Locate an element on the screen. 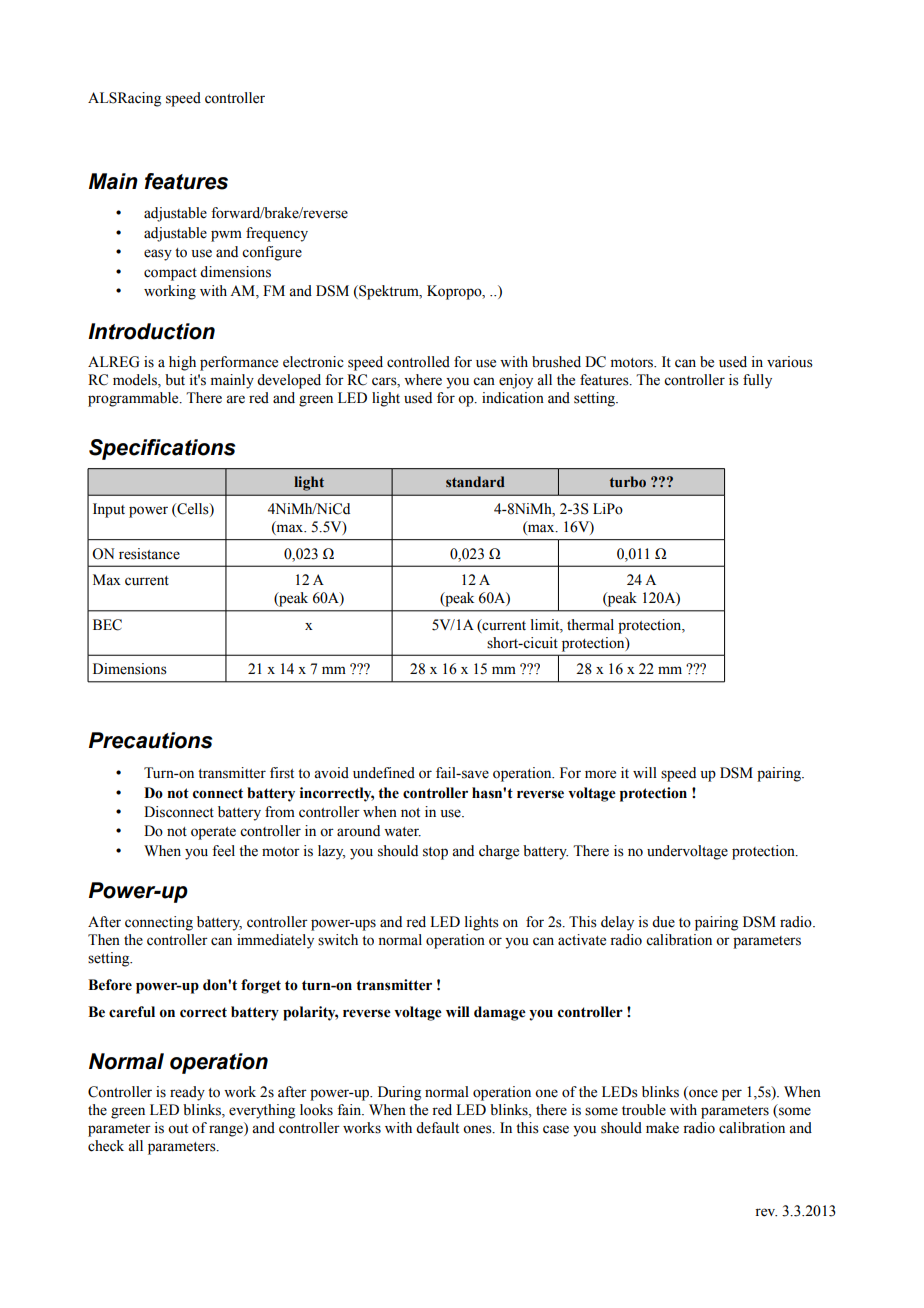  switch is located at coordinates (338, 940).
